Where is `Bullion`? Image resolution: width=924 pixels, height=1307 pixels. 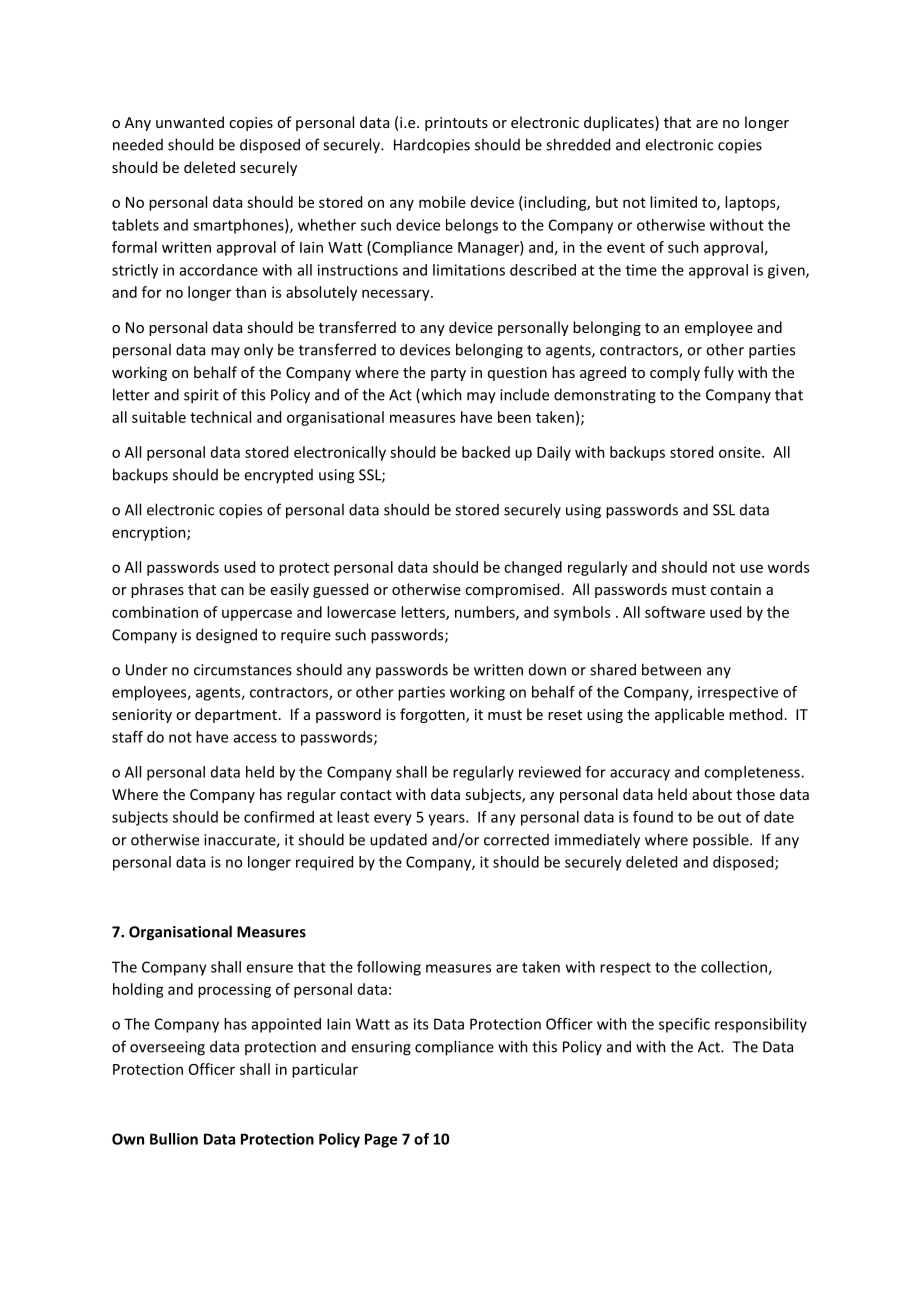 Bullion is located at coordinates (174, 1139).
